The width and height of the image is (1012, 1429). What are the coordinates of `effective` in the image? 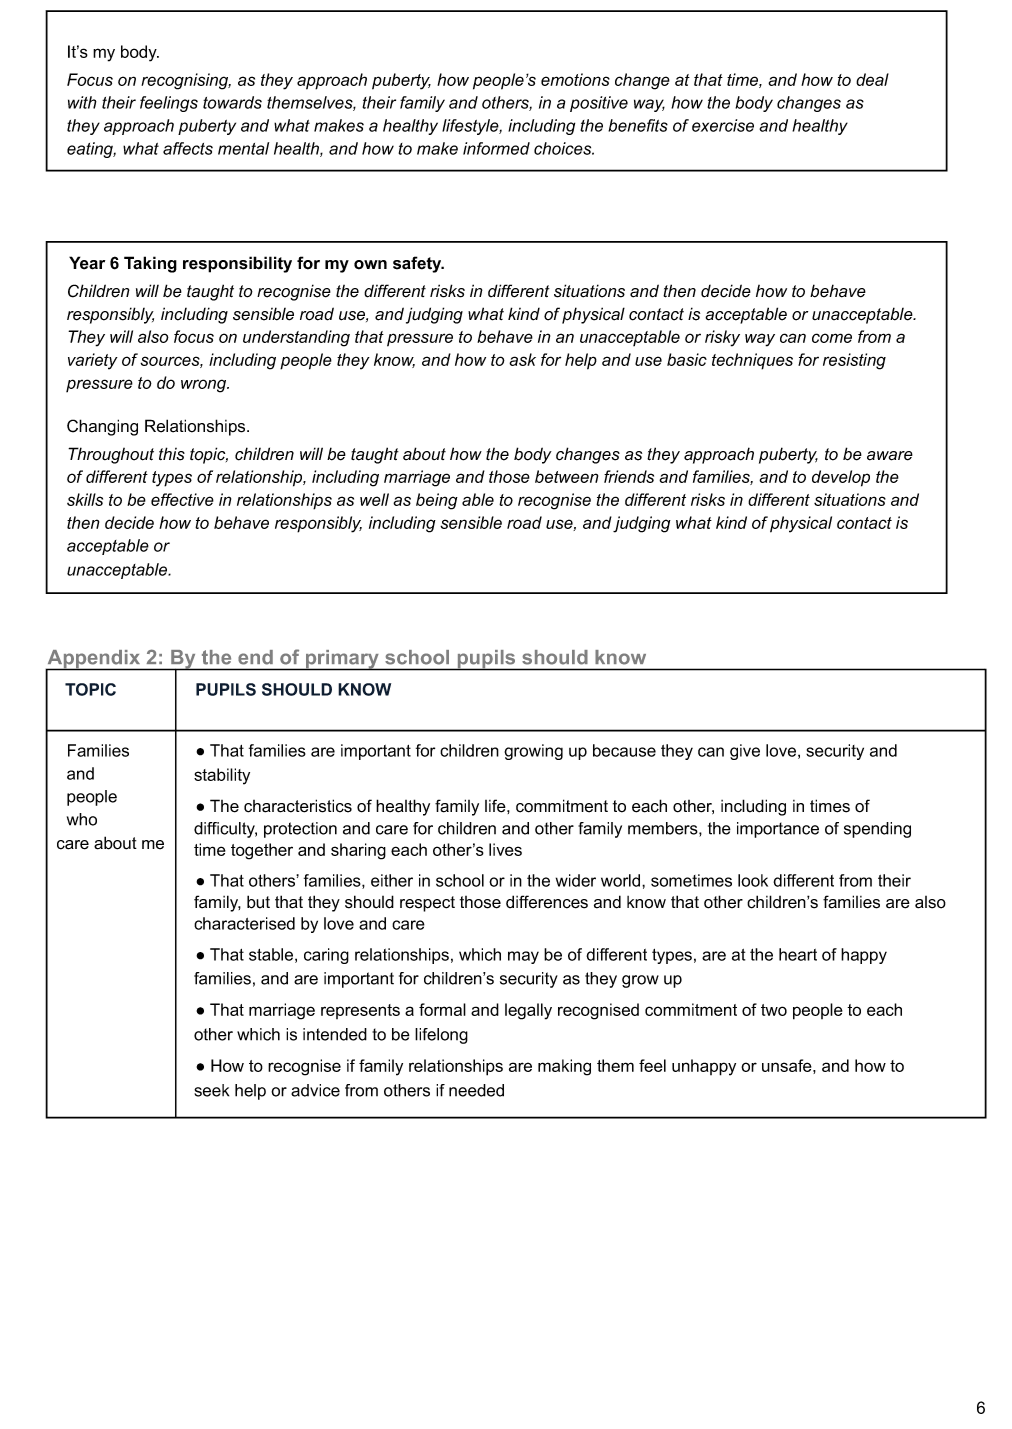 It's located at (182, 499).
